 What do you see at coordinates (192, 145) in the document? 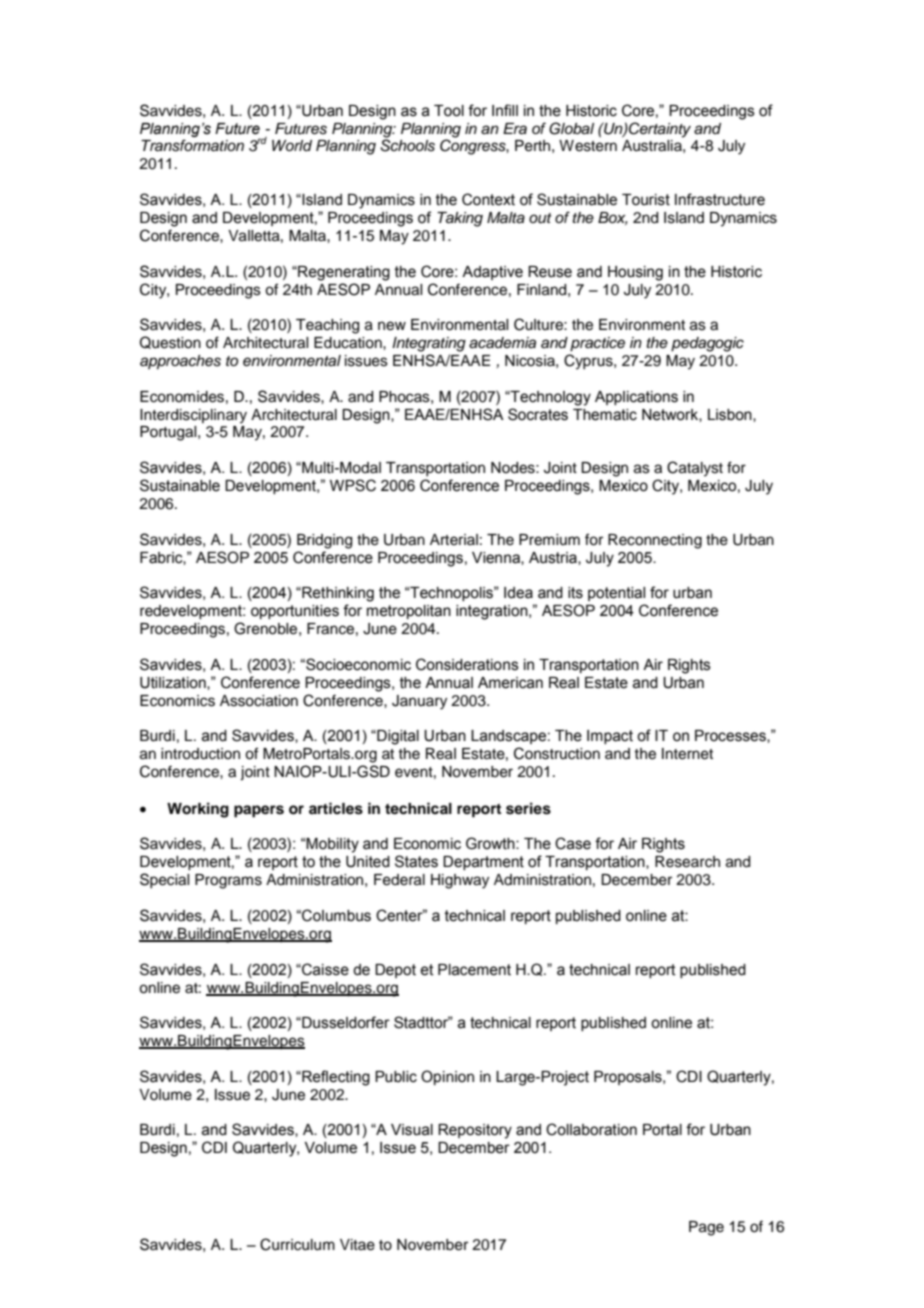
I see `Transformation` at bounding box center [192, 145].
